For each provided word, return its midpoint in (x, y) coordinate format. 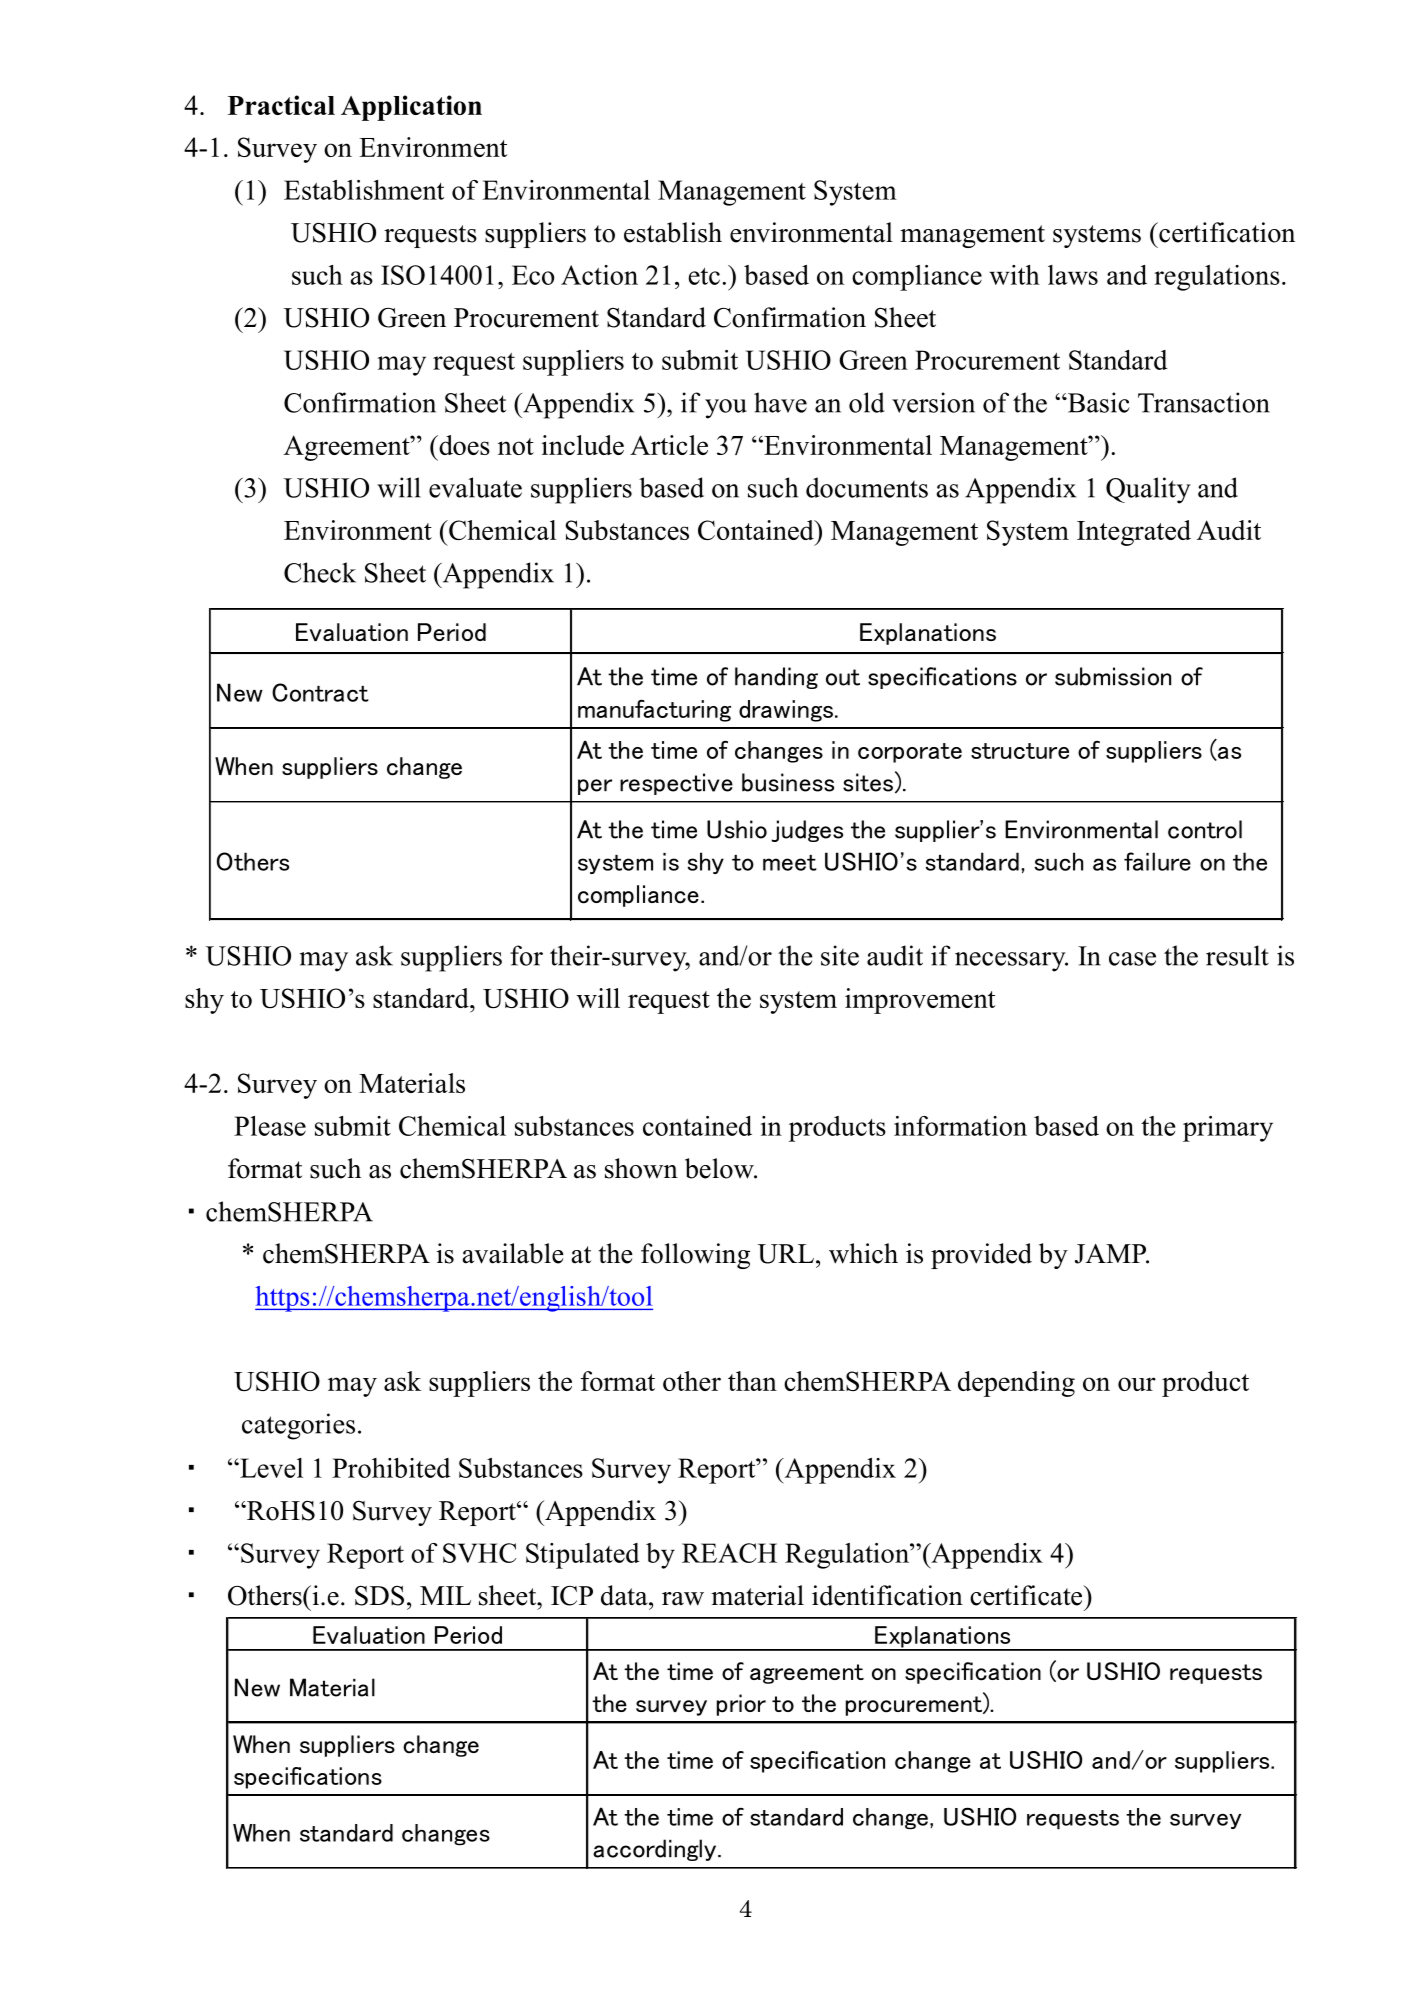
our (1137, 1384)
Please (270, 1126)
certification (1226, 232)
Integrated (1134, 533)
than (752, 1381)
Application (411, 108)
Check (320, 572)
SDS (379, 1596)
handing (776, 678)
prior (741, 1705)
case (1132, 959)
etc (704, 276)
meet (790, 863)
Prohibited (391, 1468)
